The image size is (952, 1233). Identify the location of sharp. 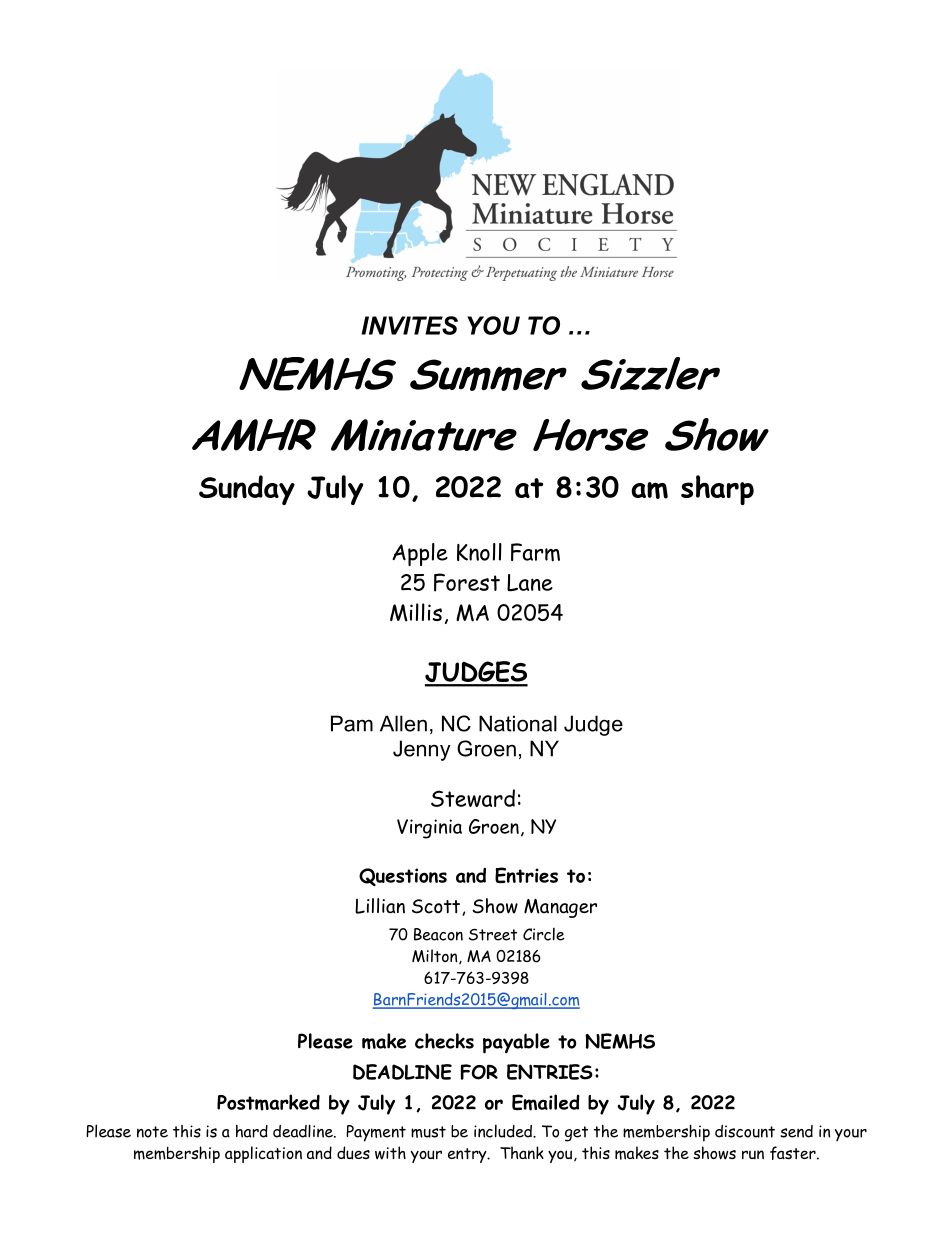
(717, 490).
